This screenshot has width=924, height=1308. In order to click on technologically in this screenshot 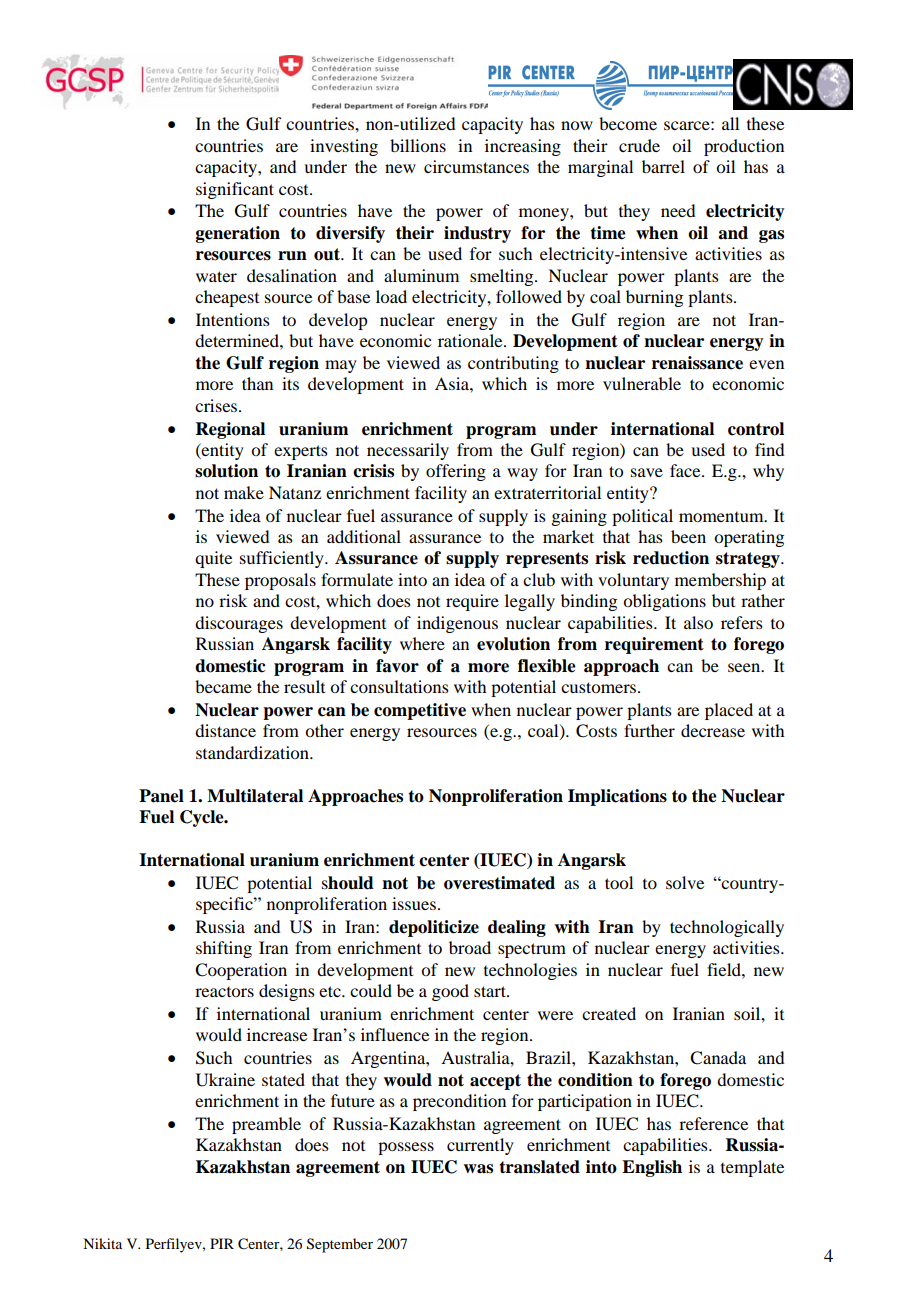, I will do `click(727, 928)`.
